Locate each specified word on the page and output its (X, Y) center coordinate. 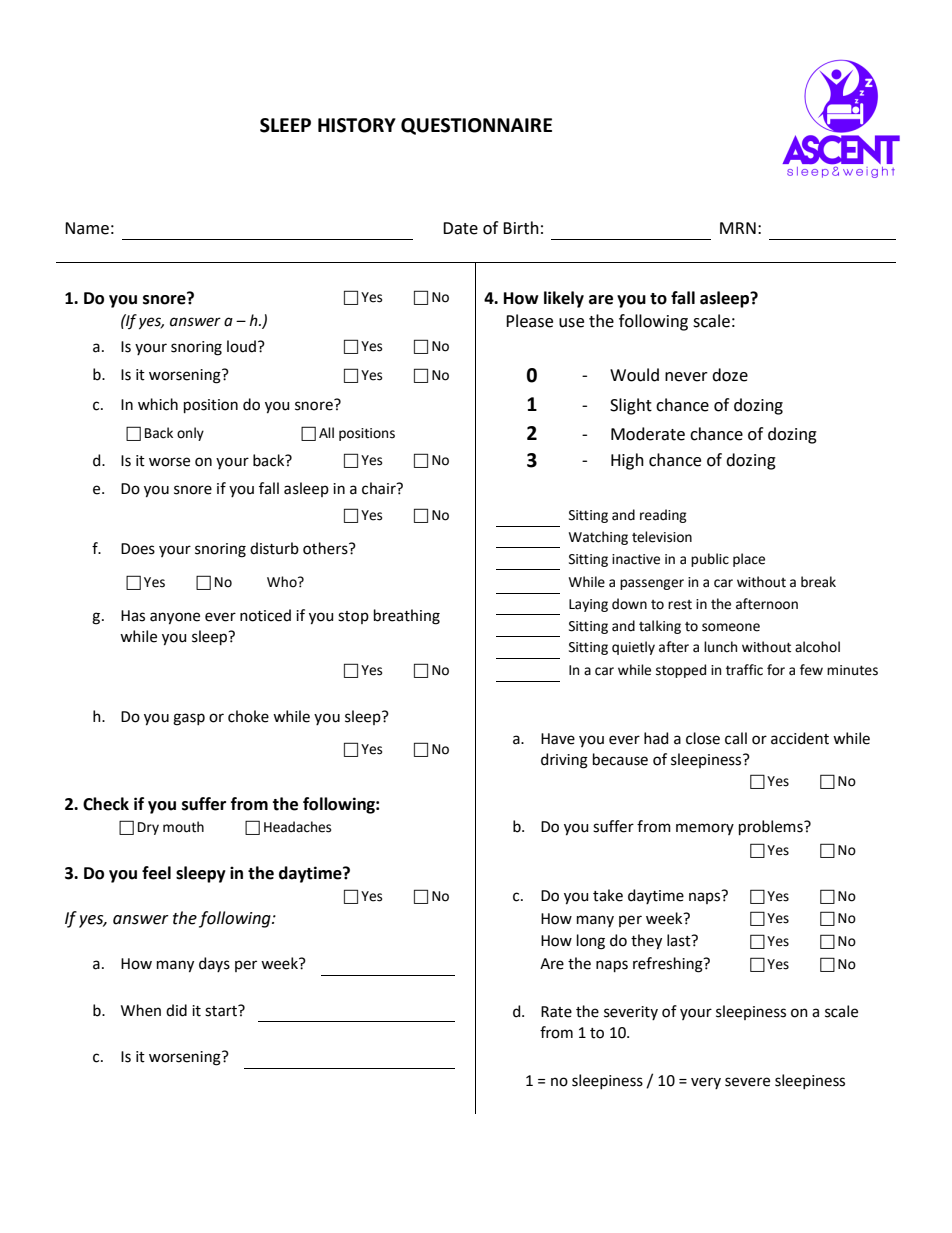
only (190, 434)
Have (558, 739)
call (736, 738)
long (591, 942)
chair (380, 488)
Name (87, 228)
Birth (521, 228)
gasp (189, 719)
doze (730, 375)
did (176, 1010)
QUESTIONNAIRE (476, 126)
